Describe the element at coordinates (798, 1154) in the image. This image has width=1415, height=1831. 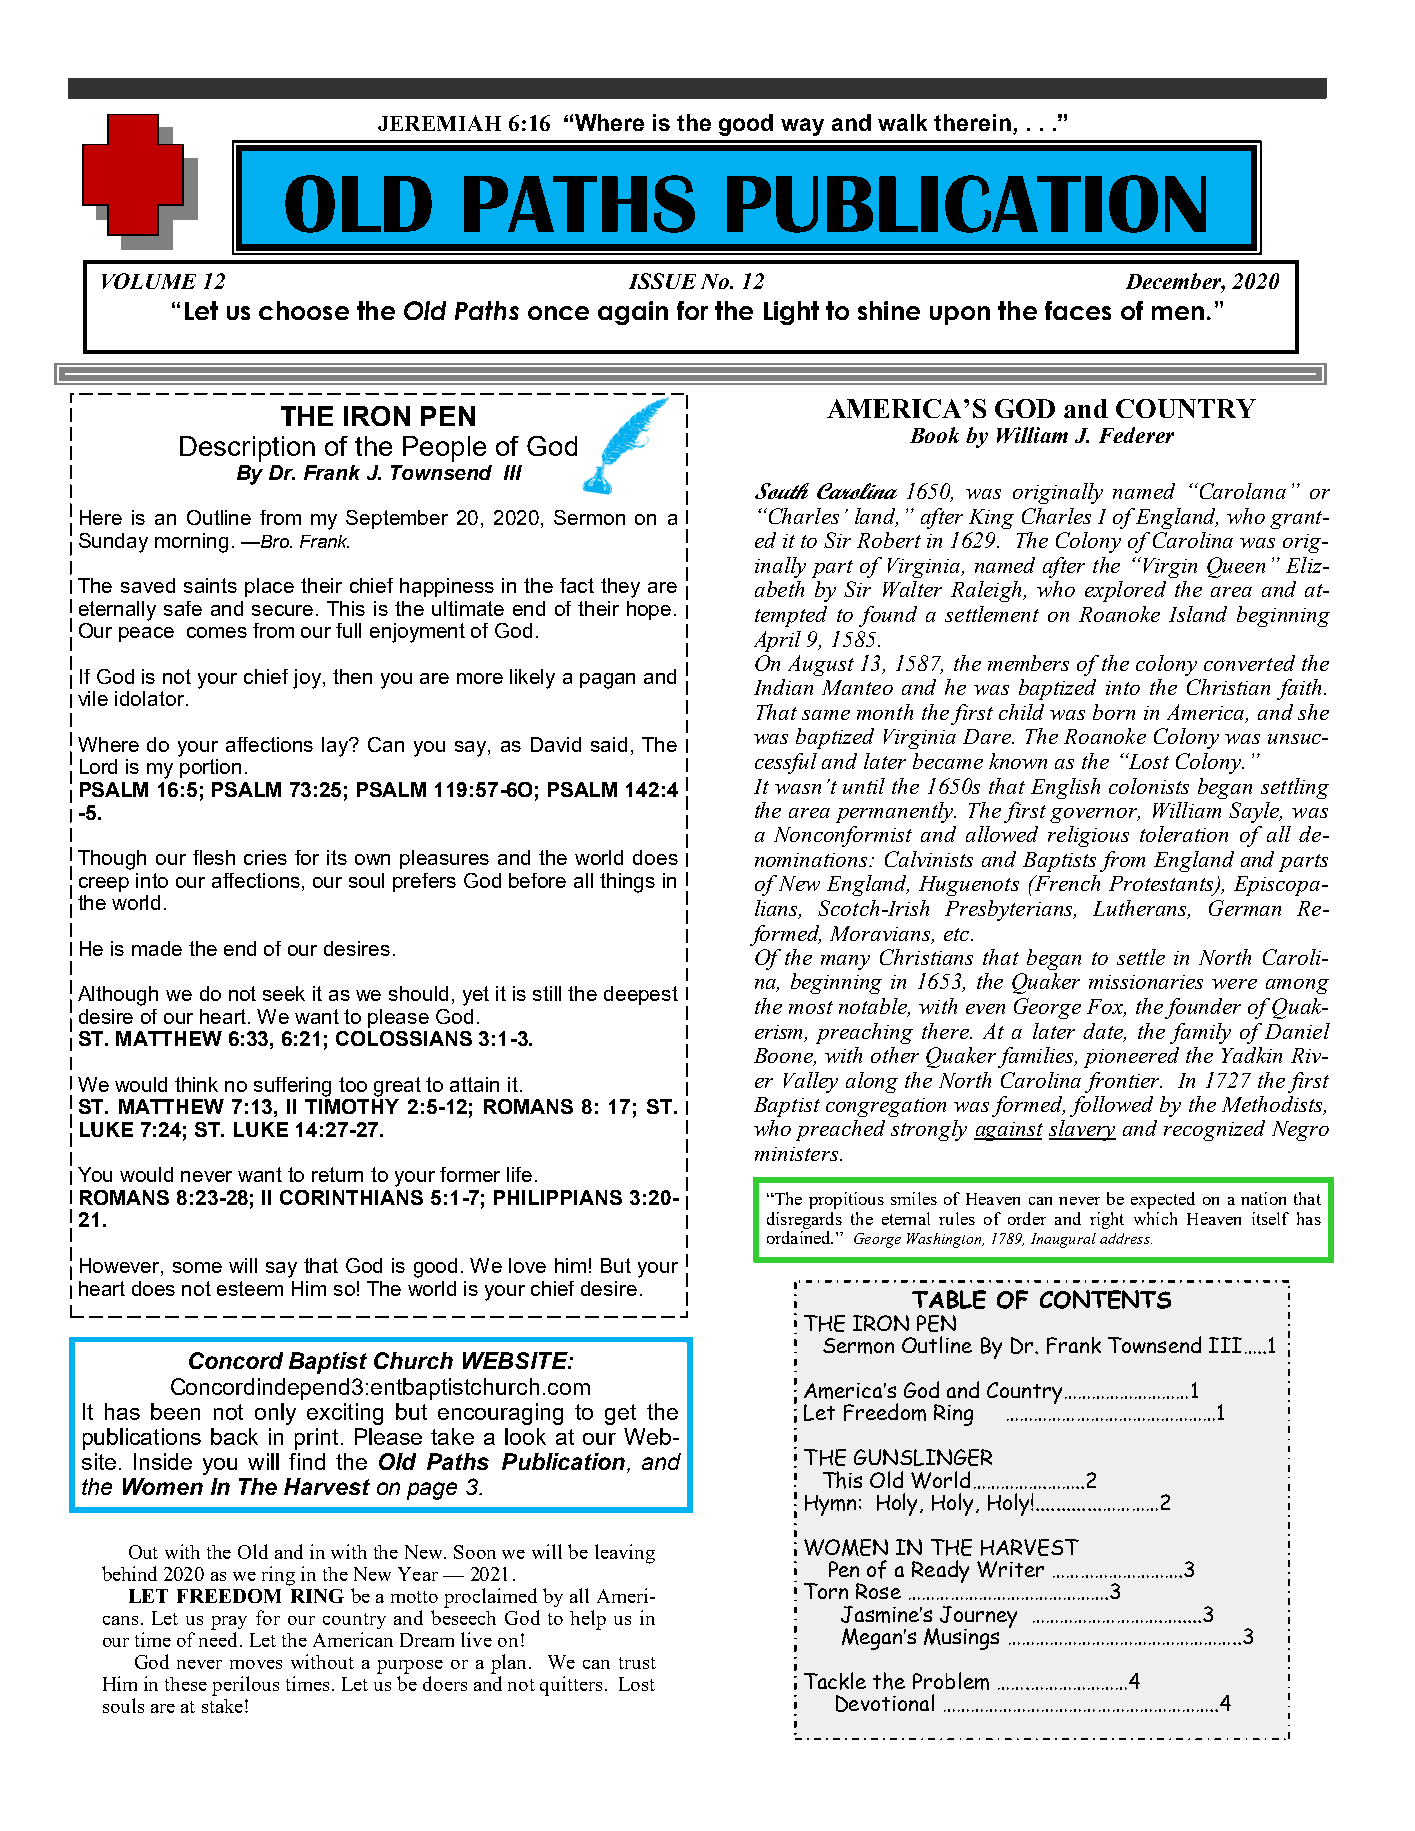
I see `ministers` at that location.
